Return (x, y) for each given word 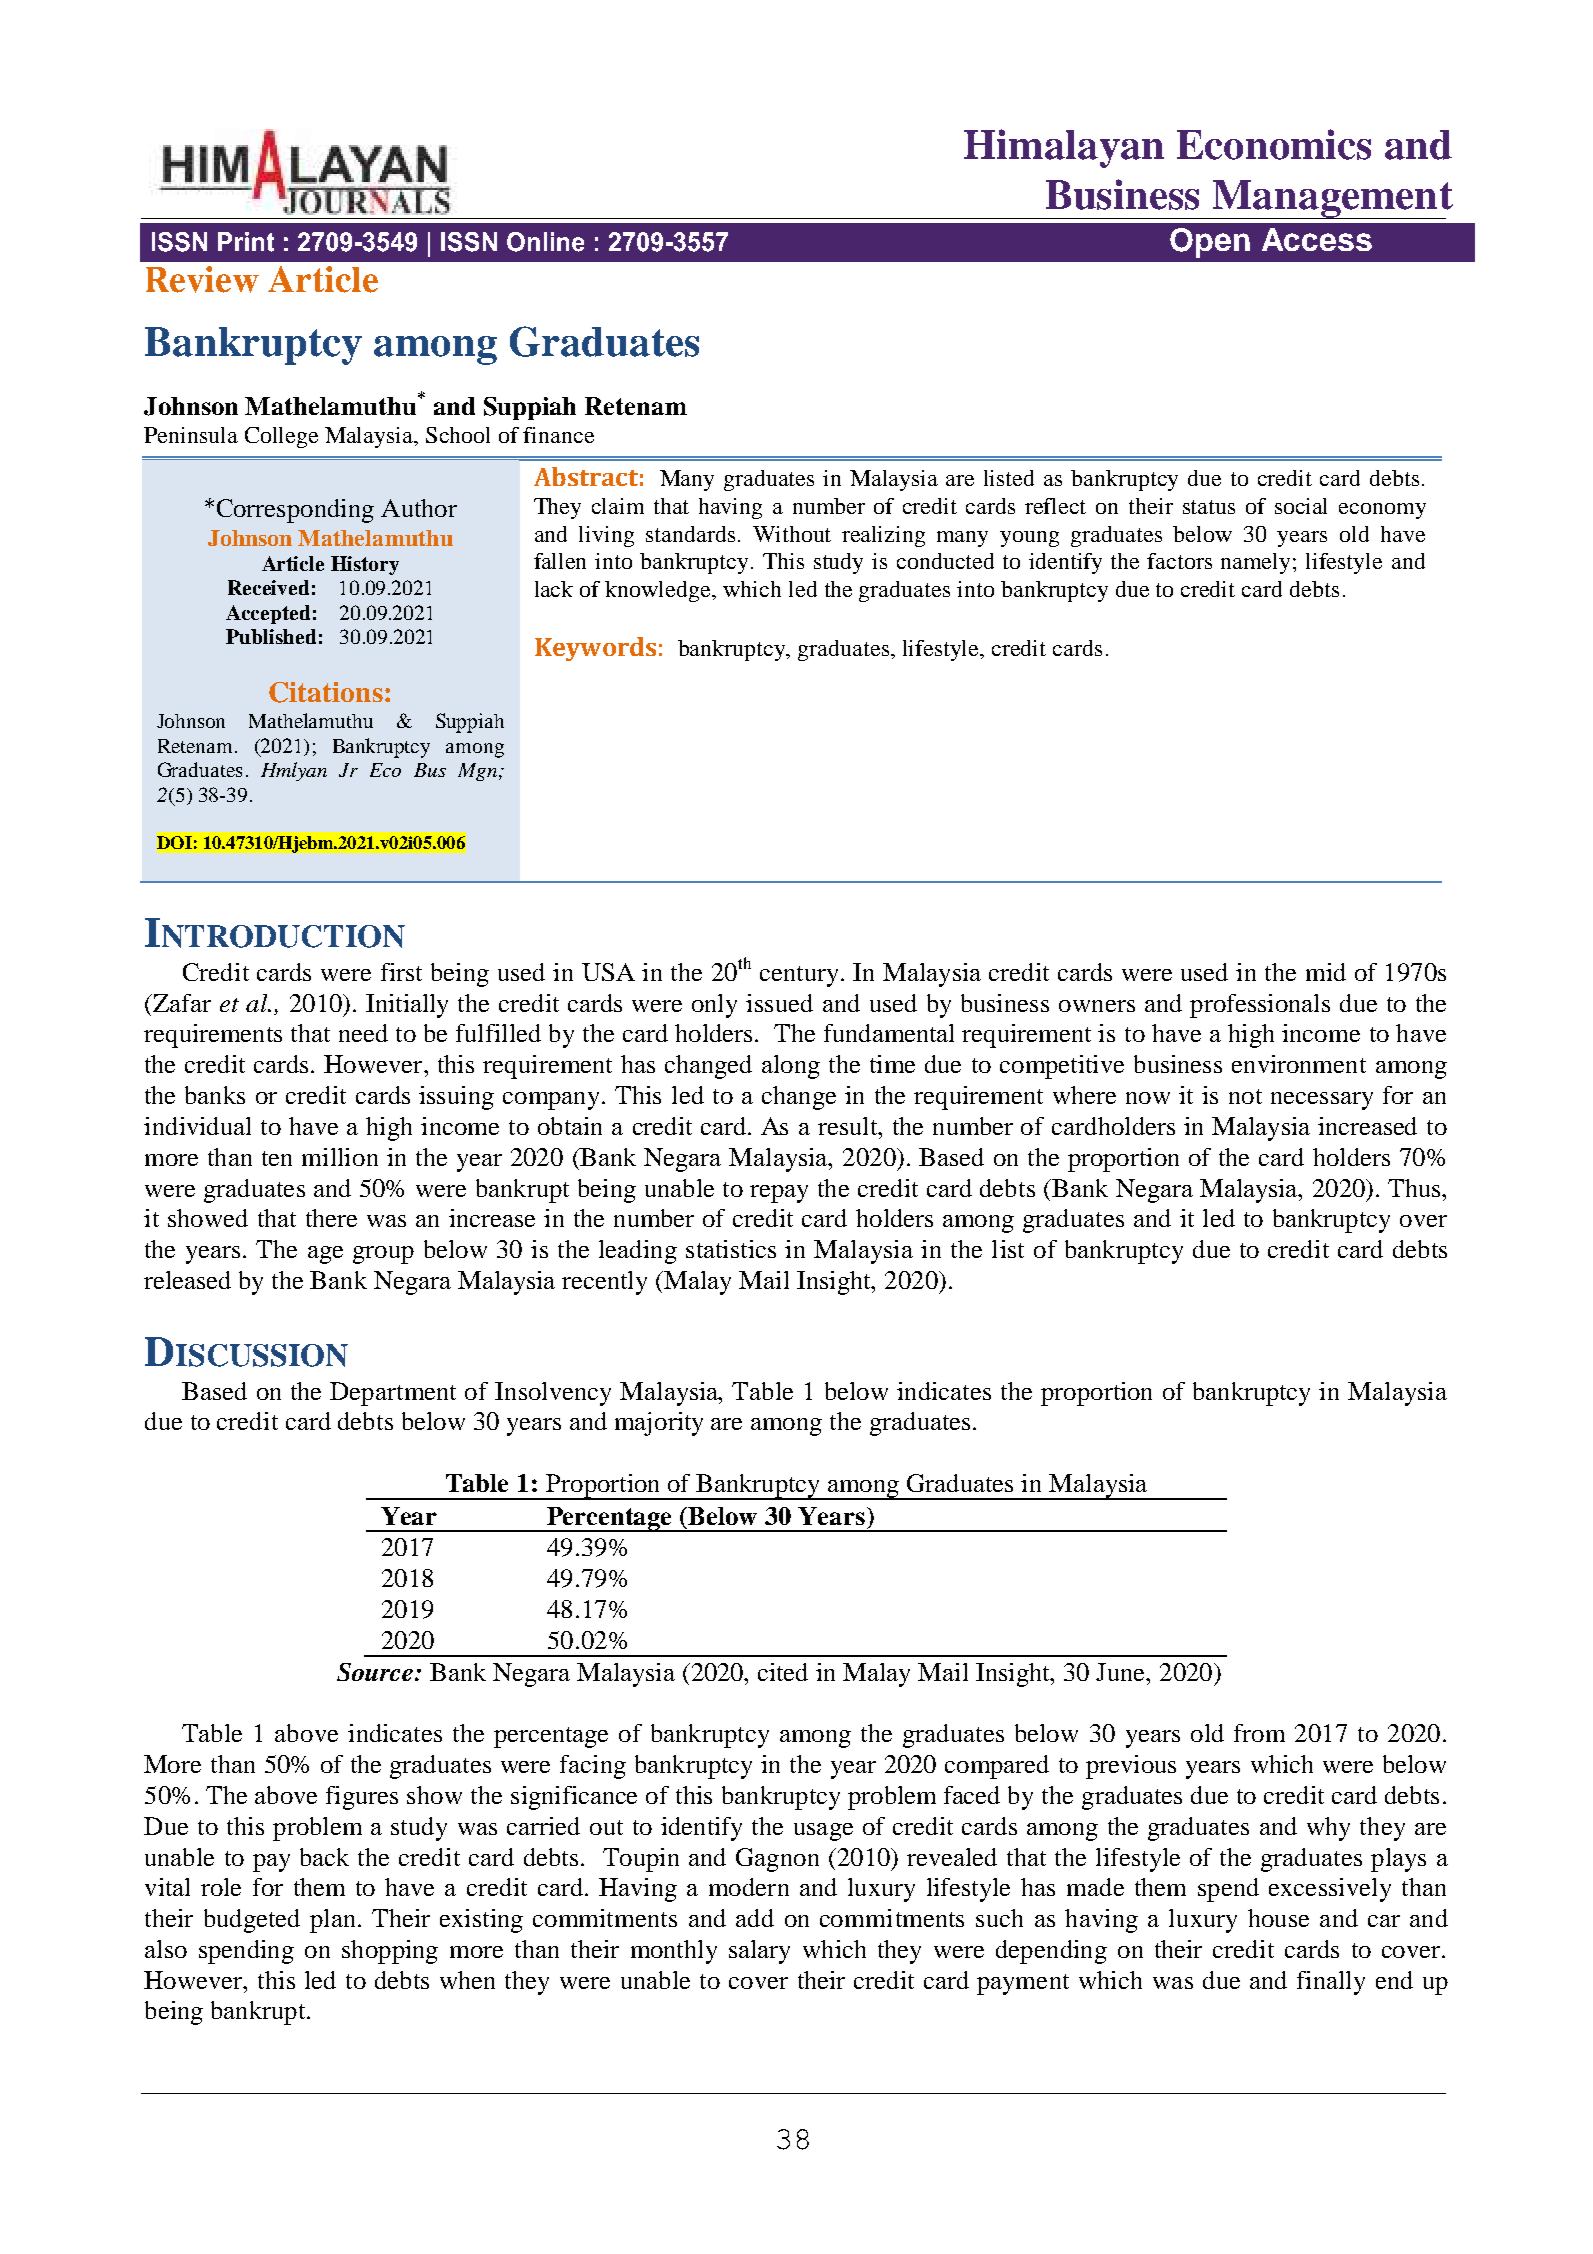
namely (1257, 563)
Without (792, 534)
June (1121, 1672)
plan (332, 1921)
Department (393, 1394)
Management (1332, 199)
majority (659, 1424)
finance (558, 435)
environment (1299, 1064)
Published (271, 636)
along (791, 1067)
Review (202, 279)
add (755, 1918)
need (363, 1033)
